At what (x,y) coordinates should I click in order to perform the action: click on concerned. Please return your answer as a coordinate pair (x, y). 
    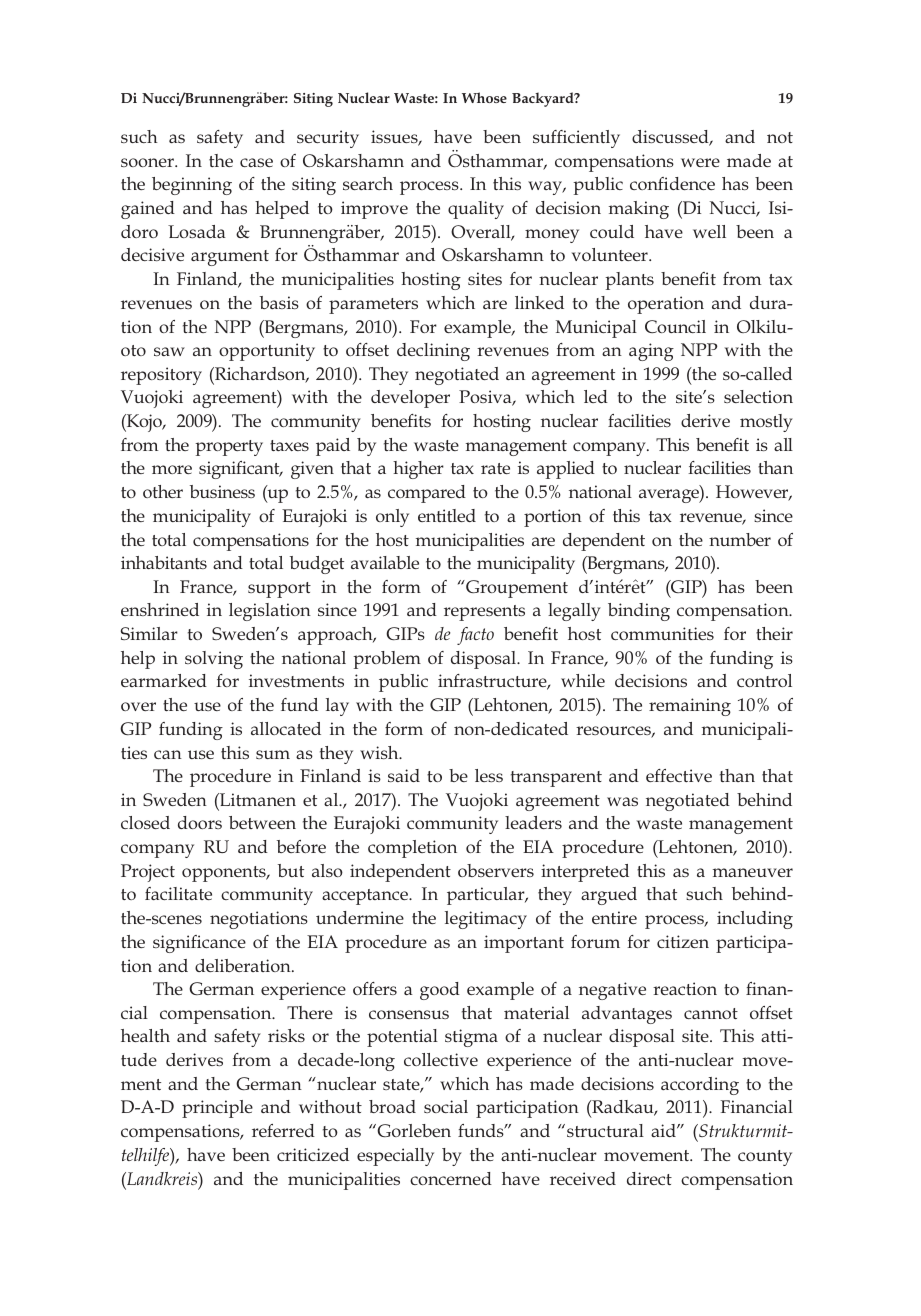
    Looking at the image, I should click on (451, 1178).
